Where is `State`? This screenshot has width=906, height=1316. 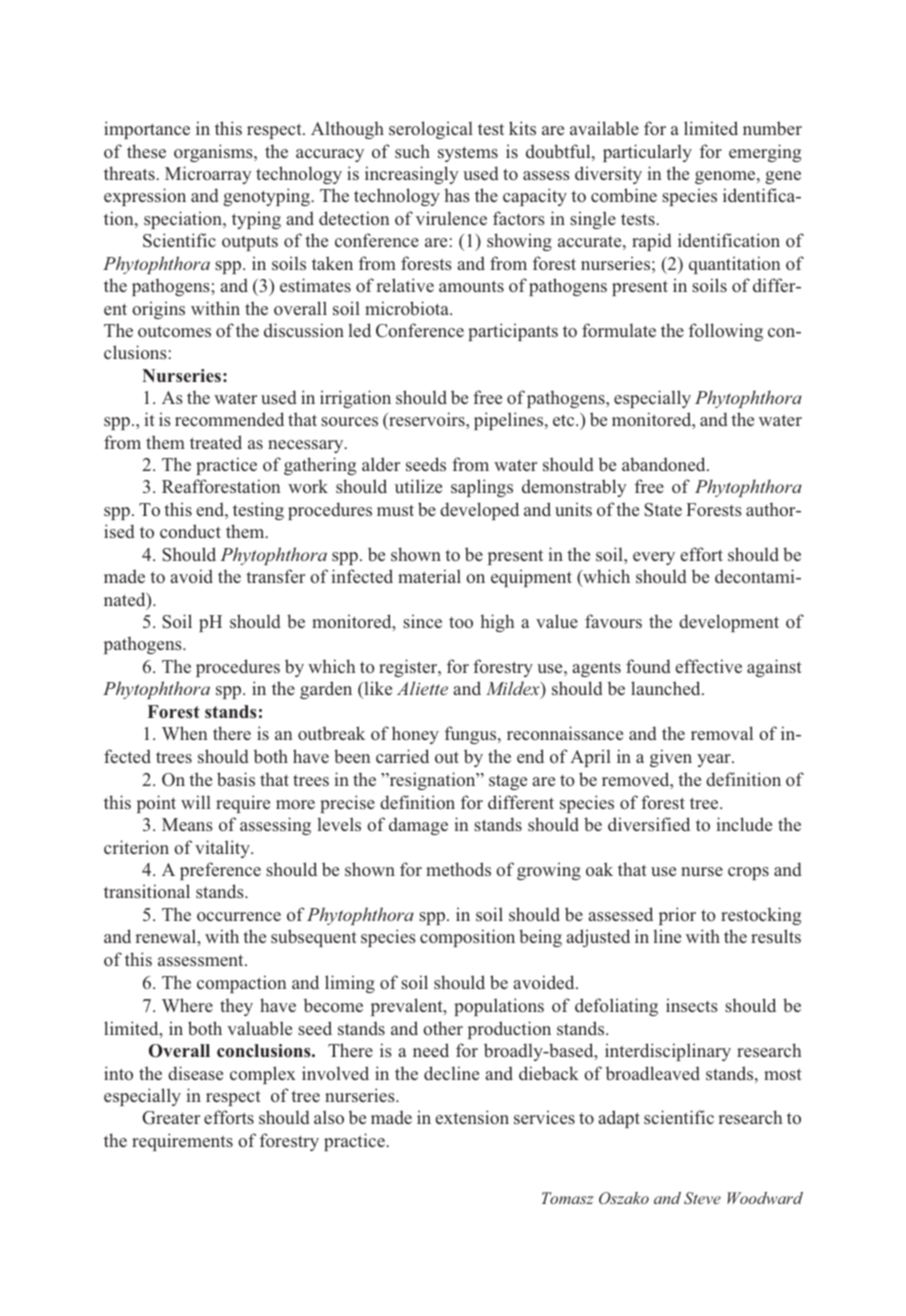
State is located at coordinates (663, 510).
